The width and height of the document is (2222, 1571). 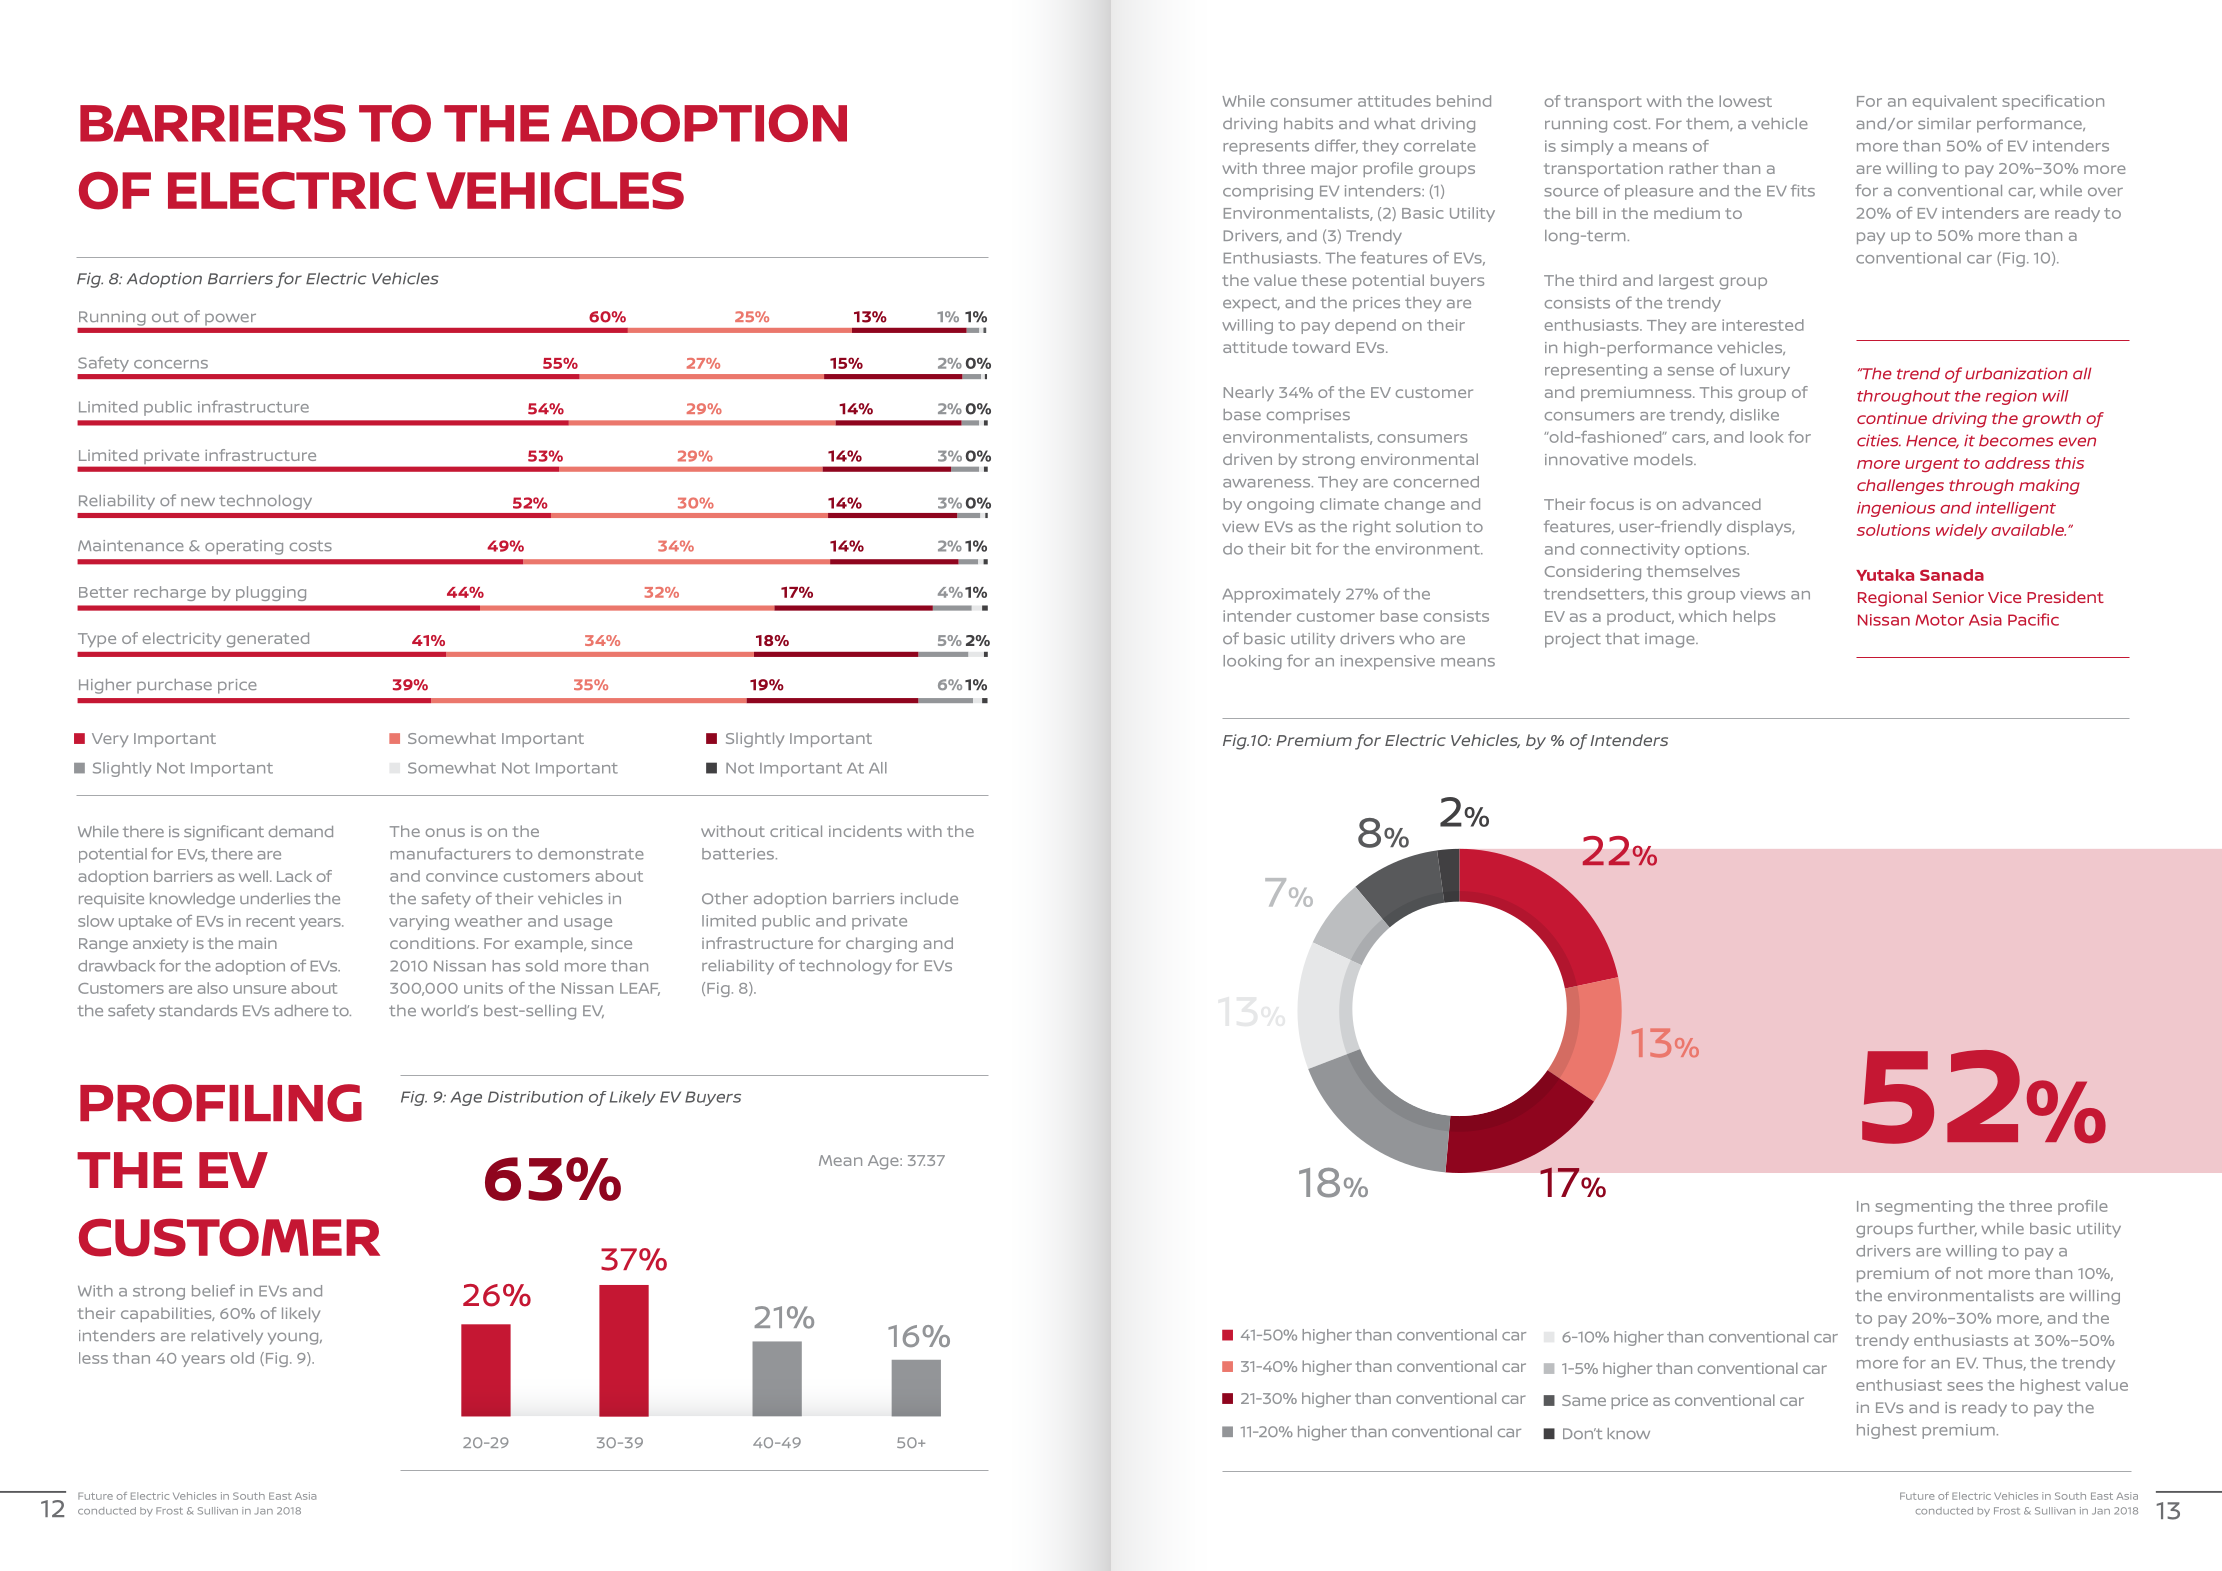 I want to click on image, so click(x=1671, y=640).
